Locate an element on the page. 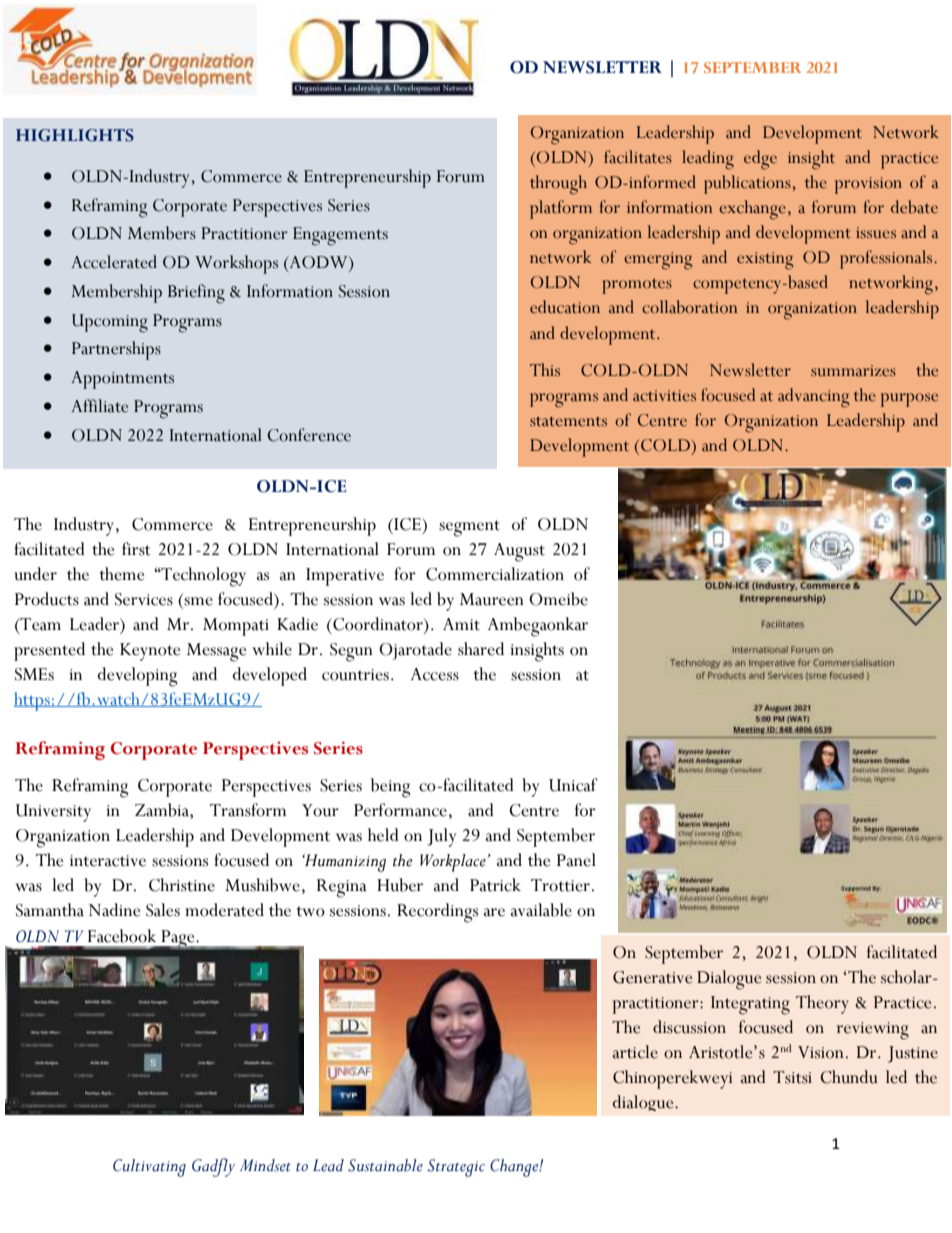  through is located at coordinates (558, 185).
